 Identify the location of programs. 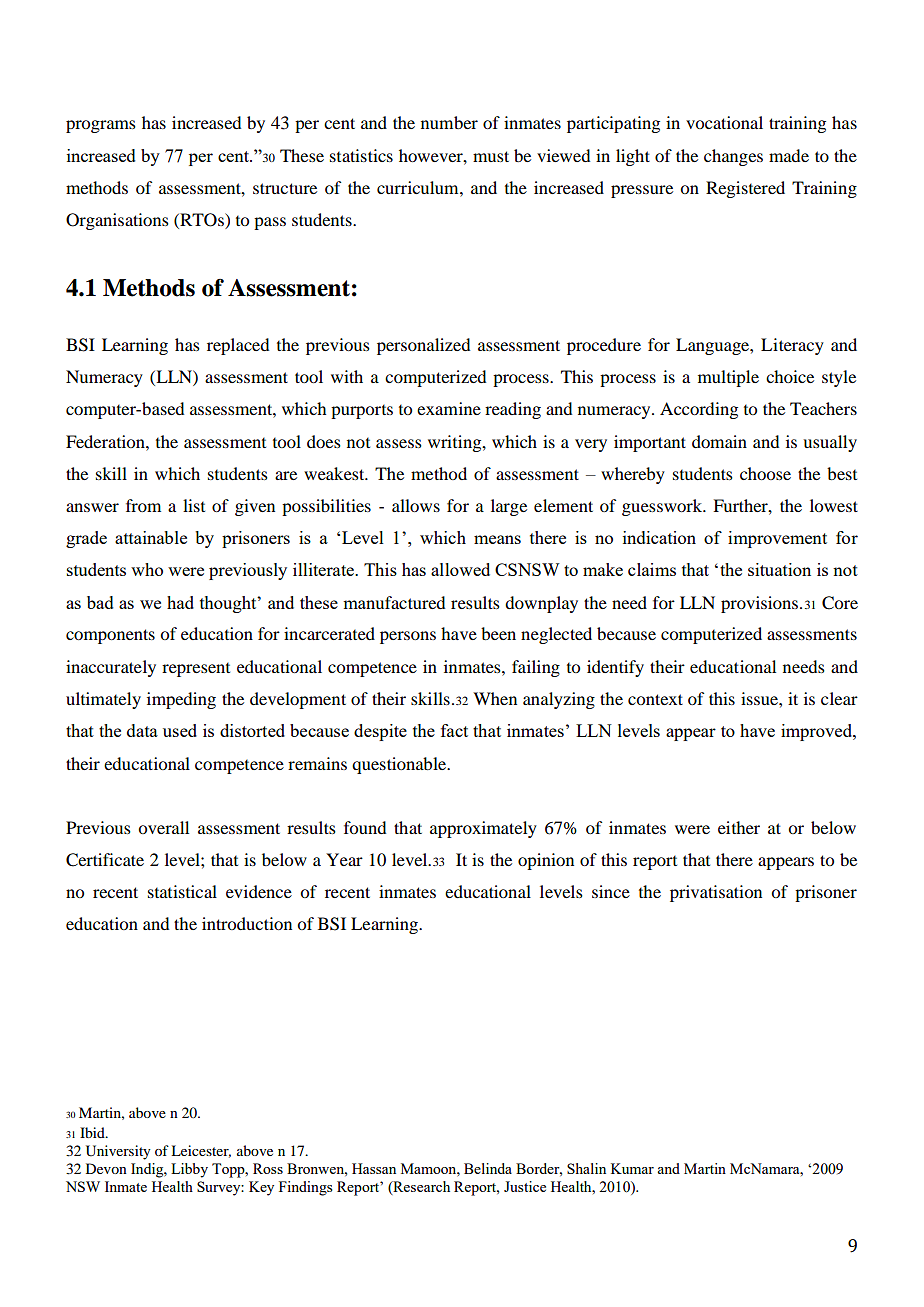
(101, 126).
